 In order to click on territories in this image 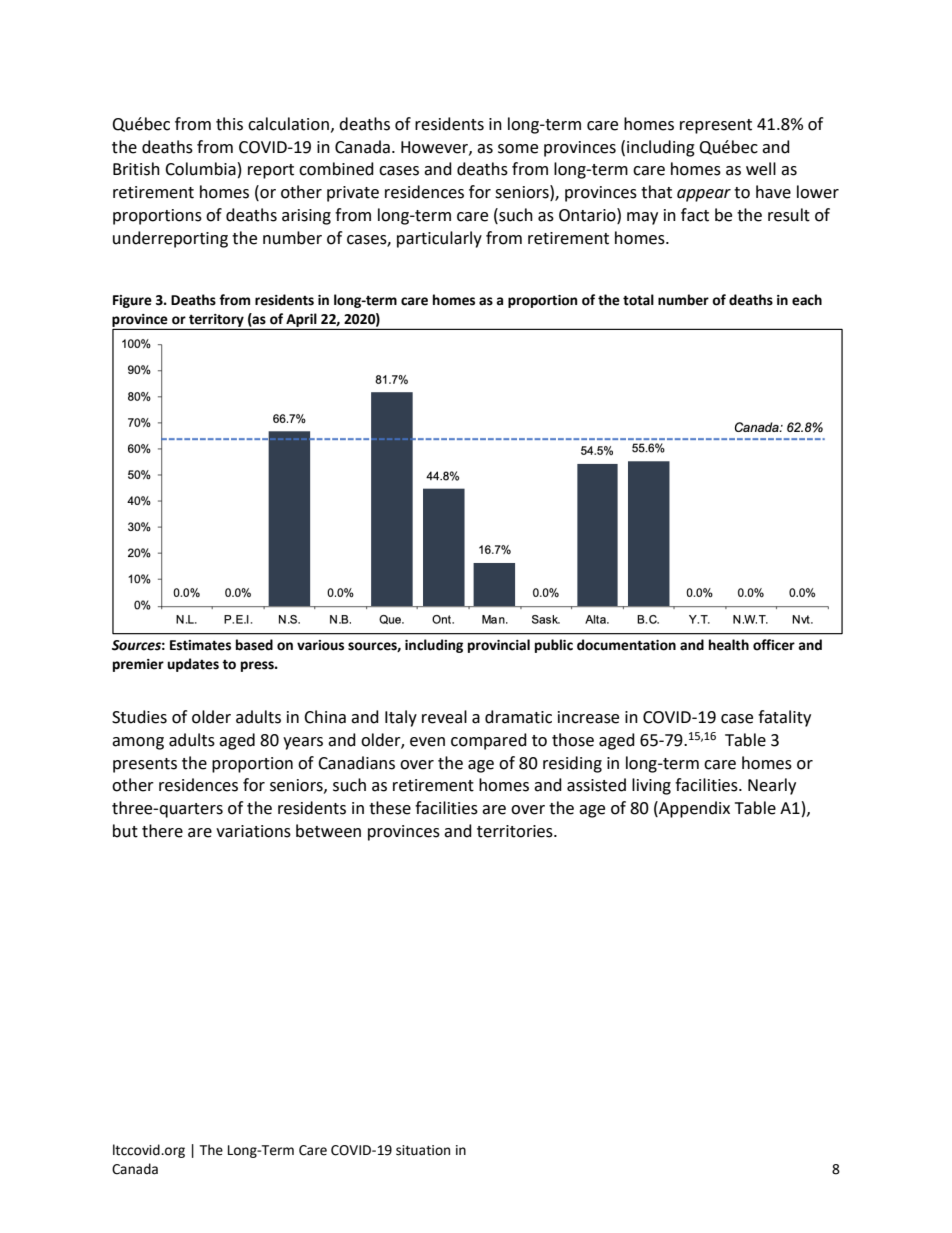, I will do `click(516, 831)`.
